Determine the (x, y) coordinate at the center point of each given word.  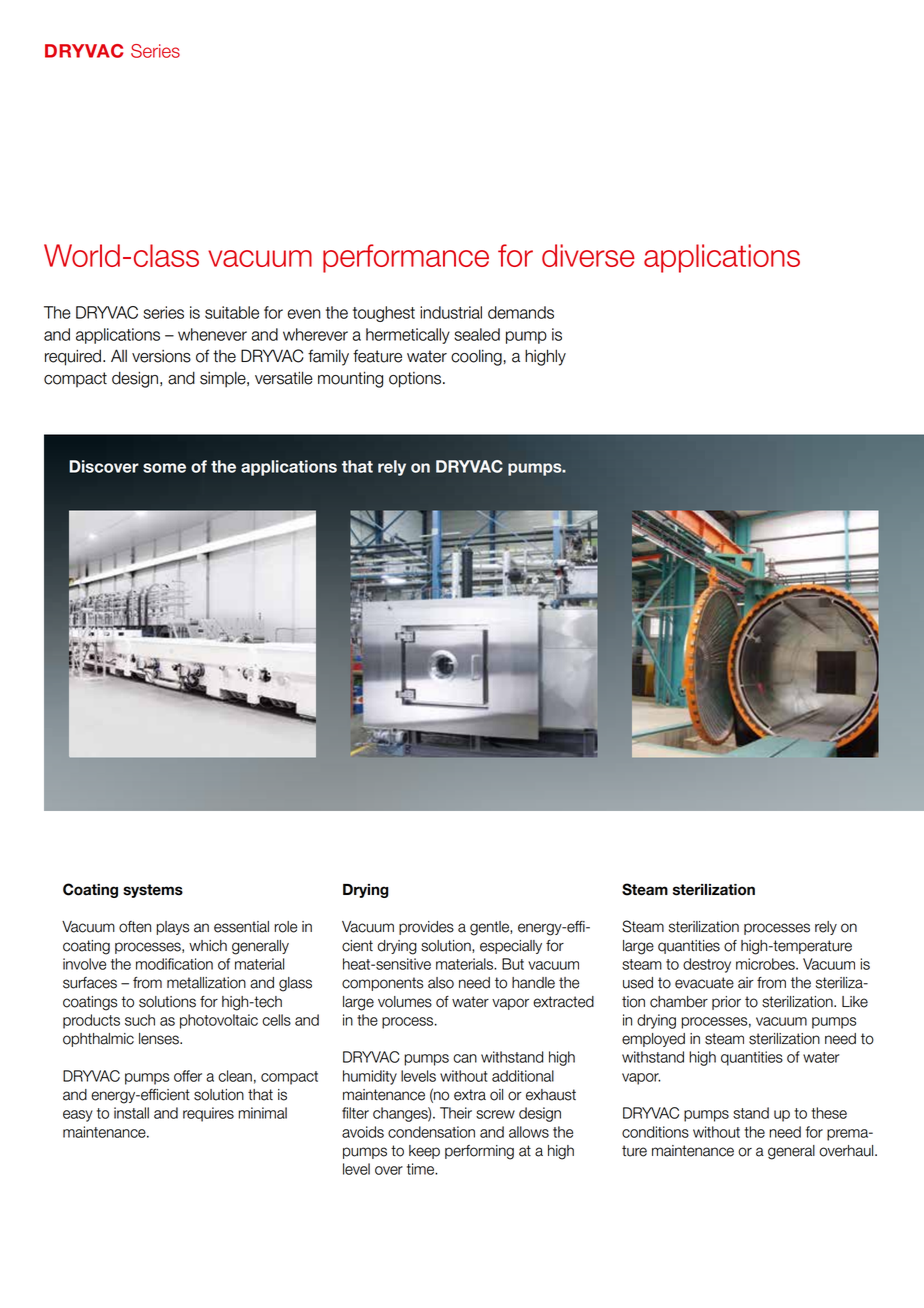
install (131, 1113)
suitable (232, 312)
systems (153, 891)
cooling (476, 357)
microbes (766, 964)
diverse (588, 255)
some (164, 468)
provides (426, 928)
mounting (350, 379)
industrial (451, 312)
